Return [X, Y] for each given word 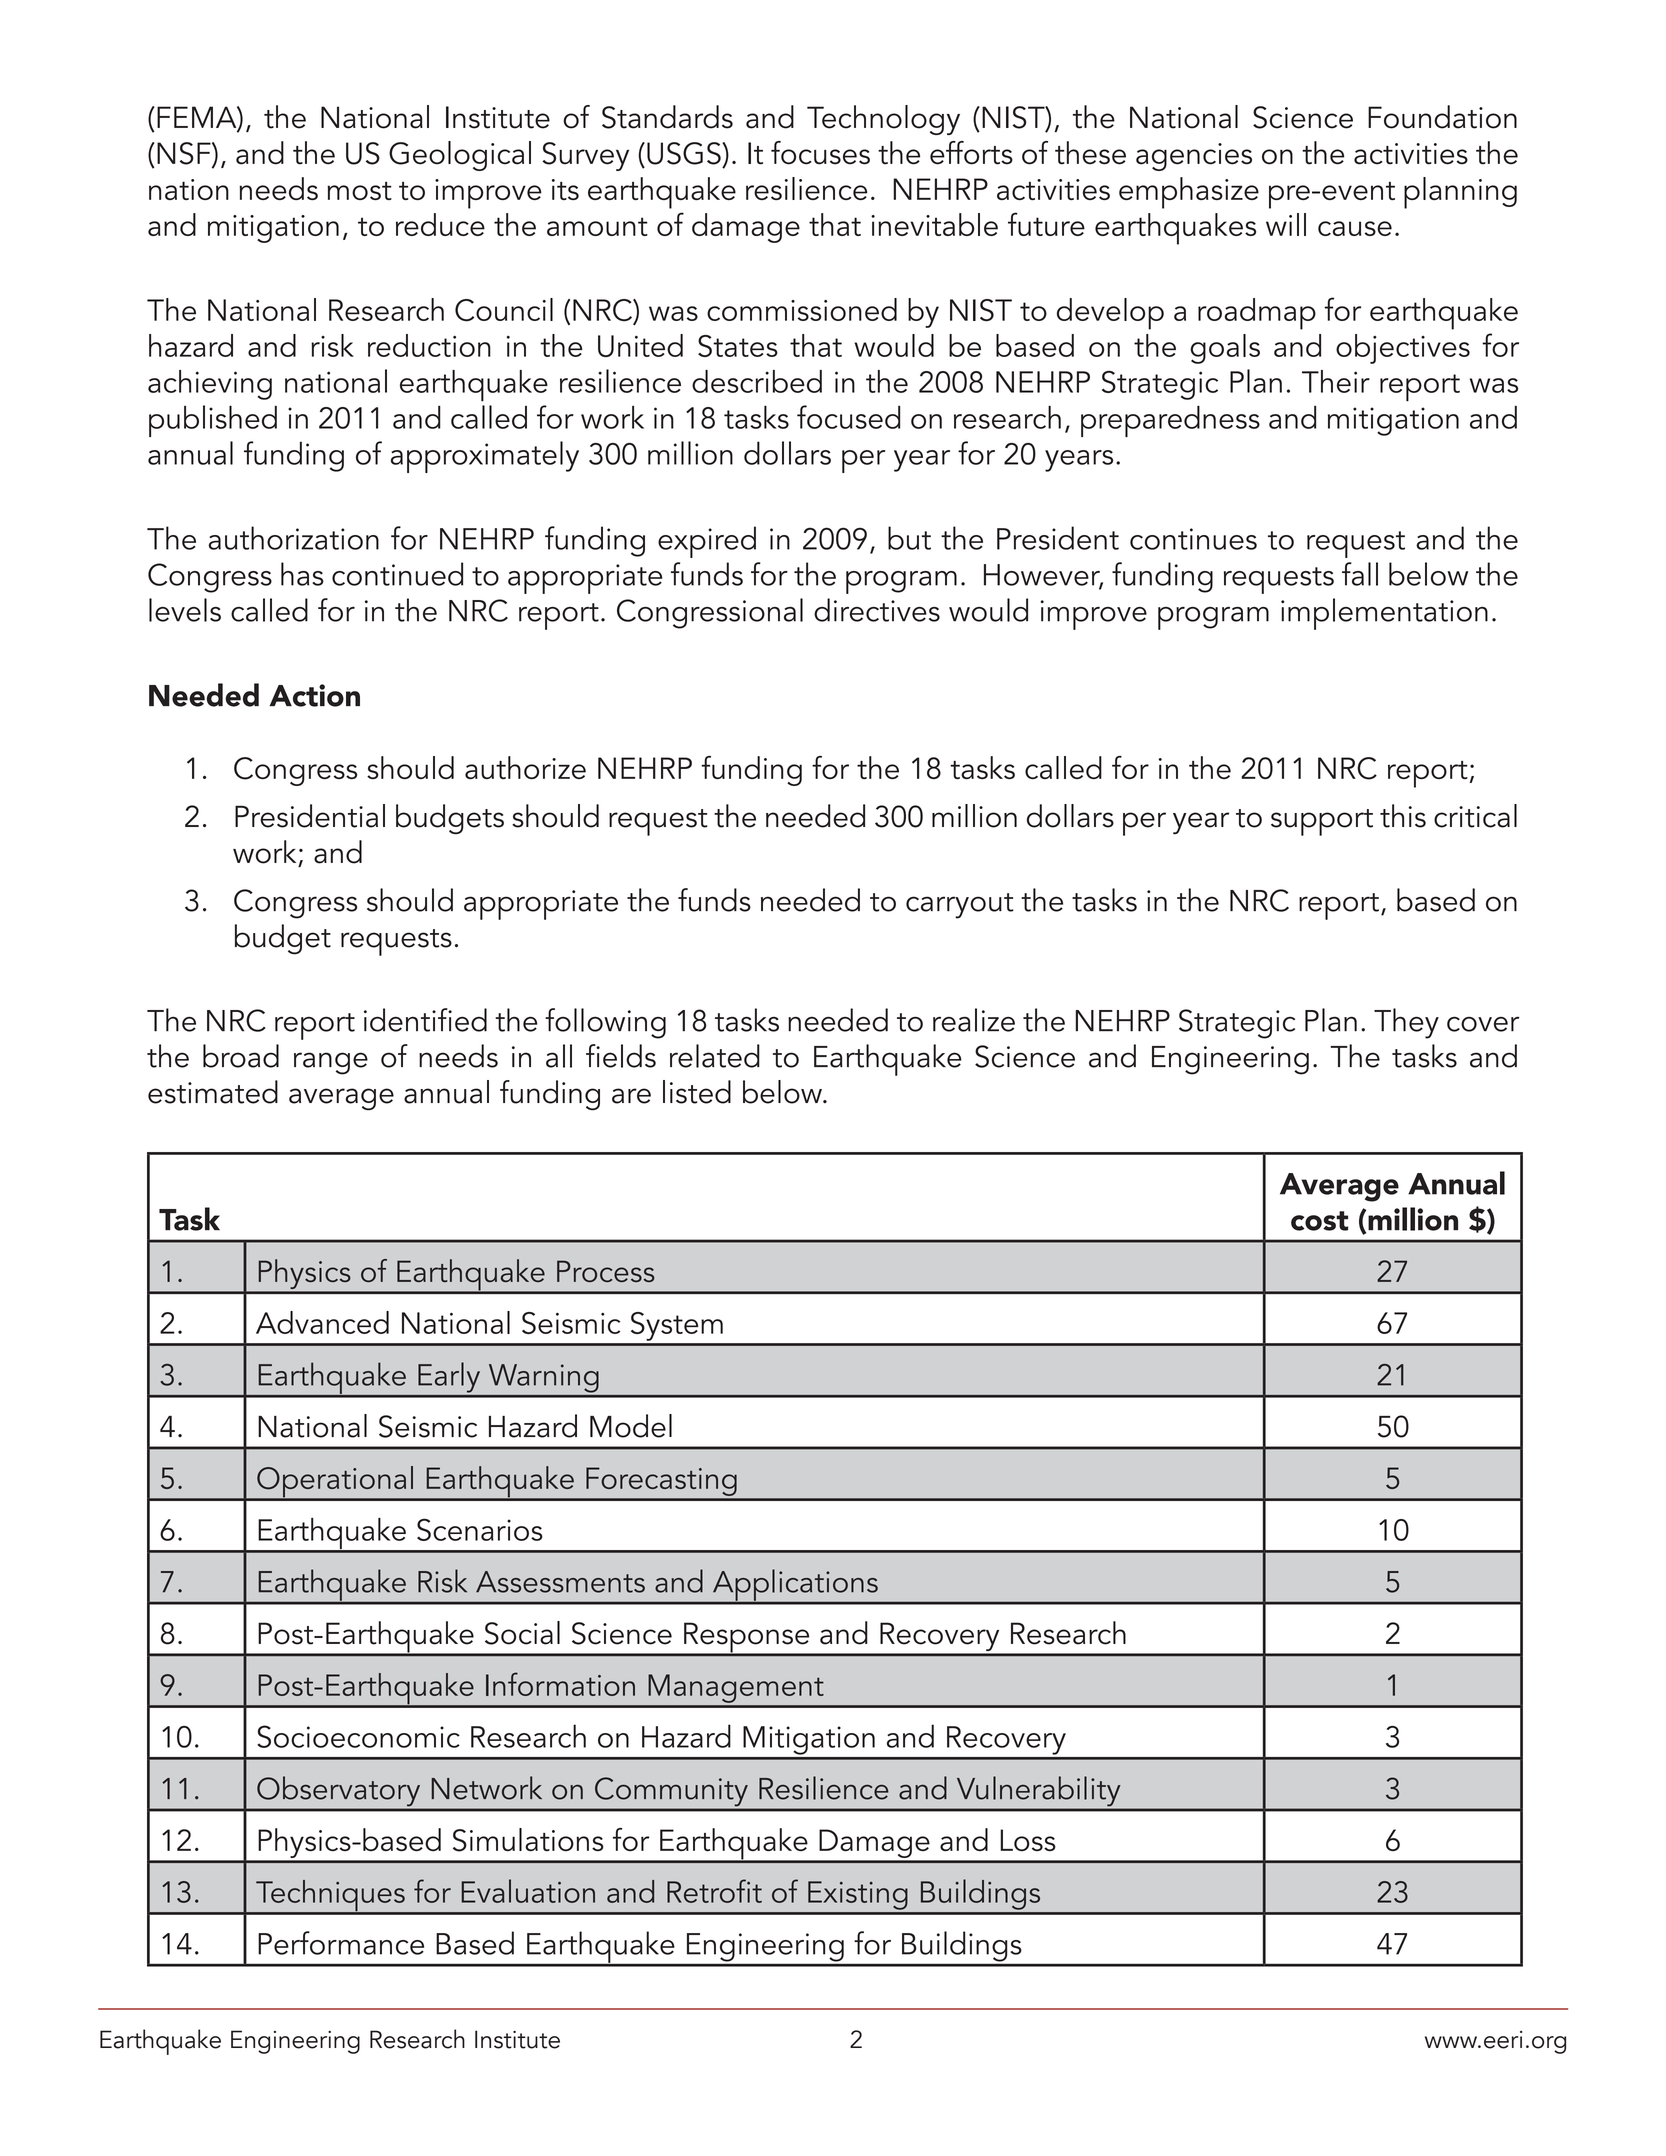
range [331, 1063]
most [359, 191]
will [1286, 224]
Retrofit [714, 1891]
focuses [820, 153]
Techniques [330, 1897]
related [715, 1056]
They [1406, 1023]
